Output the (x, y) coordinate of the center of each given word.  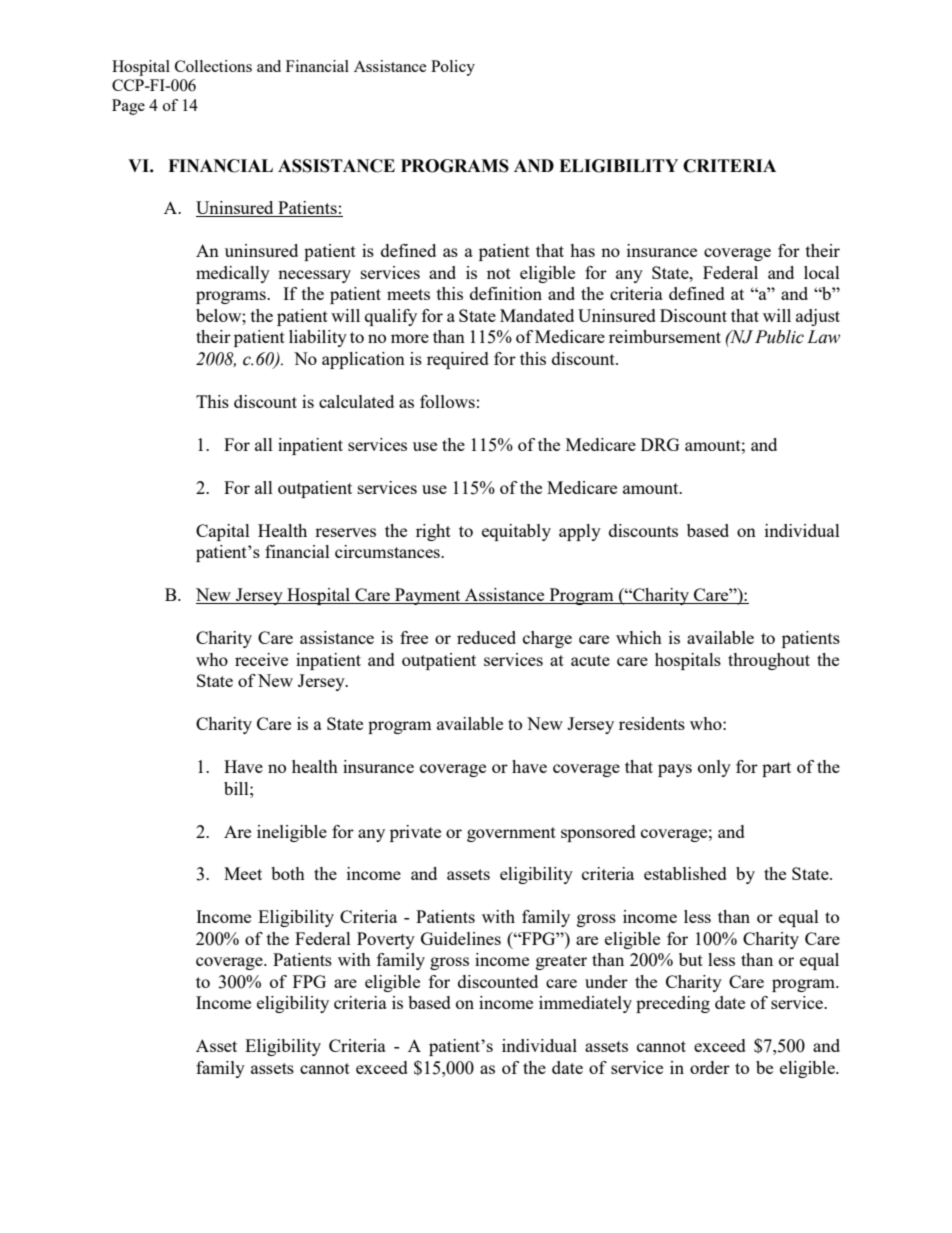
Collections (213, 66)
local (822, 272)
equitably (516, 532)
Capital (223, 532)
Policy (453, 68)
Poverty (386, 940)
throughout (769, 661)
